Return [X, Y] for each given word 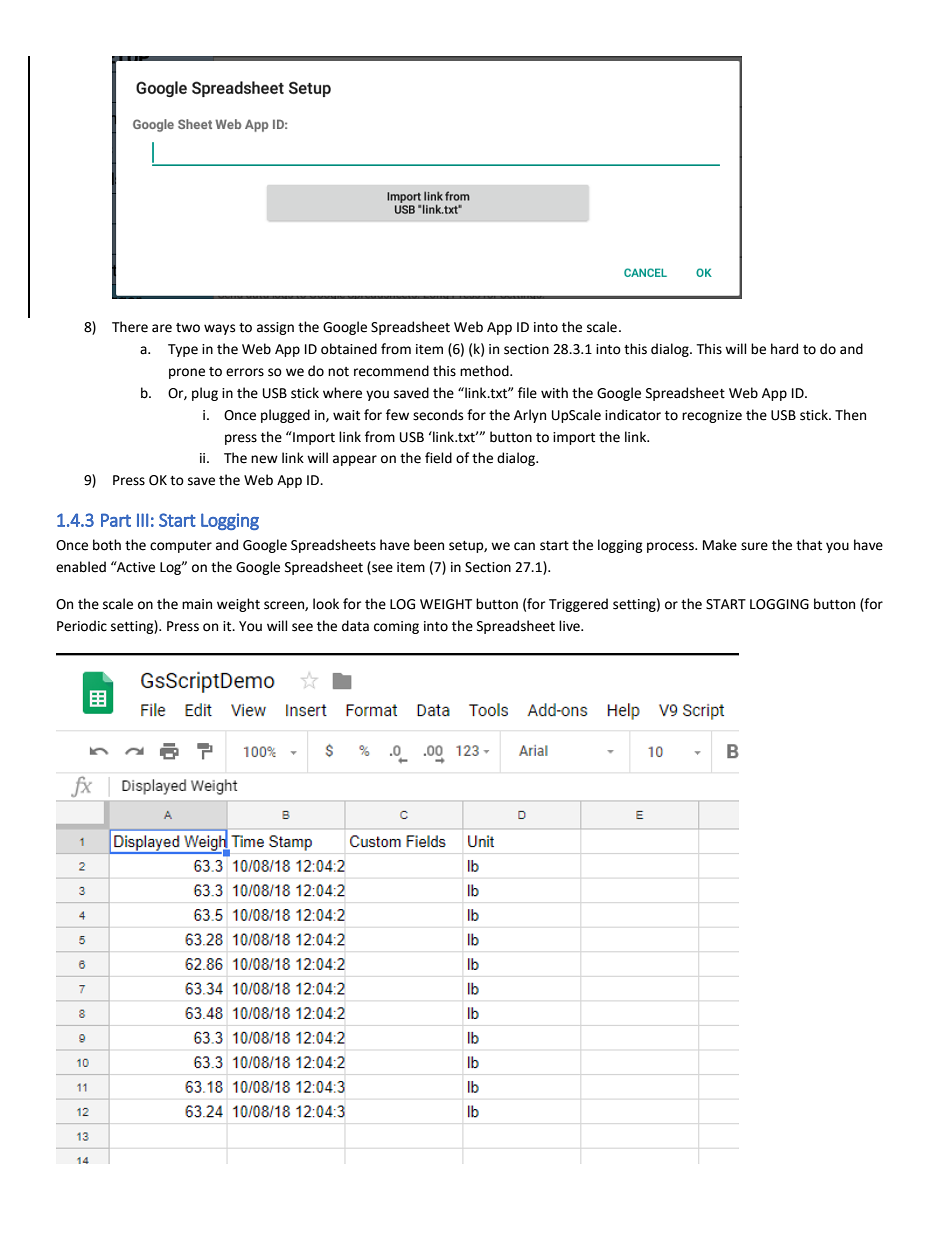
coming [396, 627]
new [264, 459]
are [162, 328]
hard [784, 349]
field [438, 458]
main [197, 604]
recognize [712, 416]
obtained [349, 349]
